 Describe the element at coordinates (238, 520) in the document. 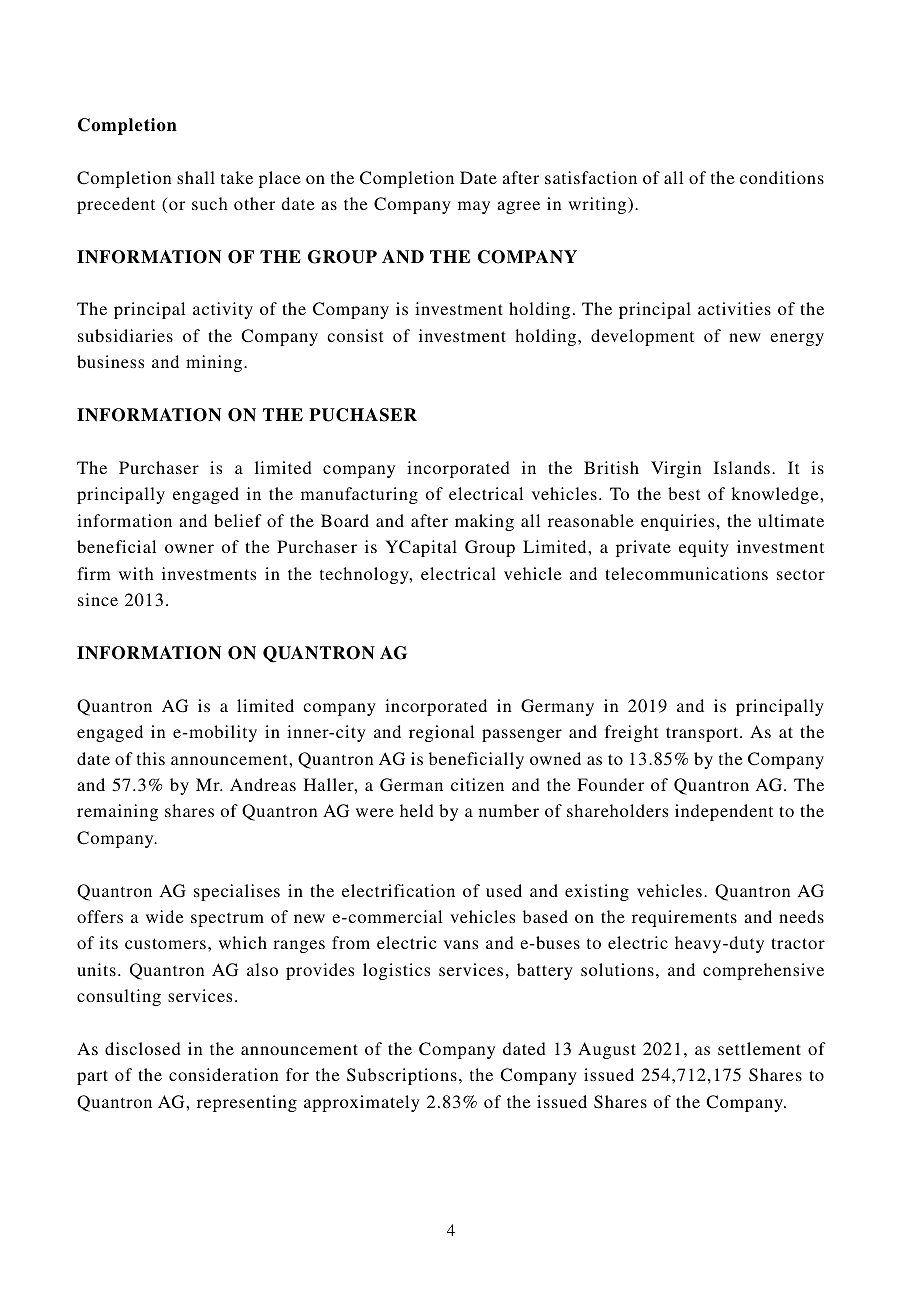

I see `belief` at that location.
